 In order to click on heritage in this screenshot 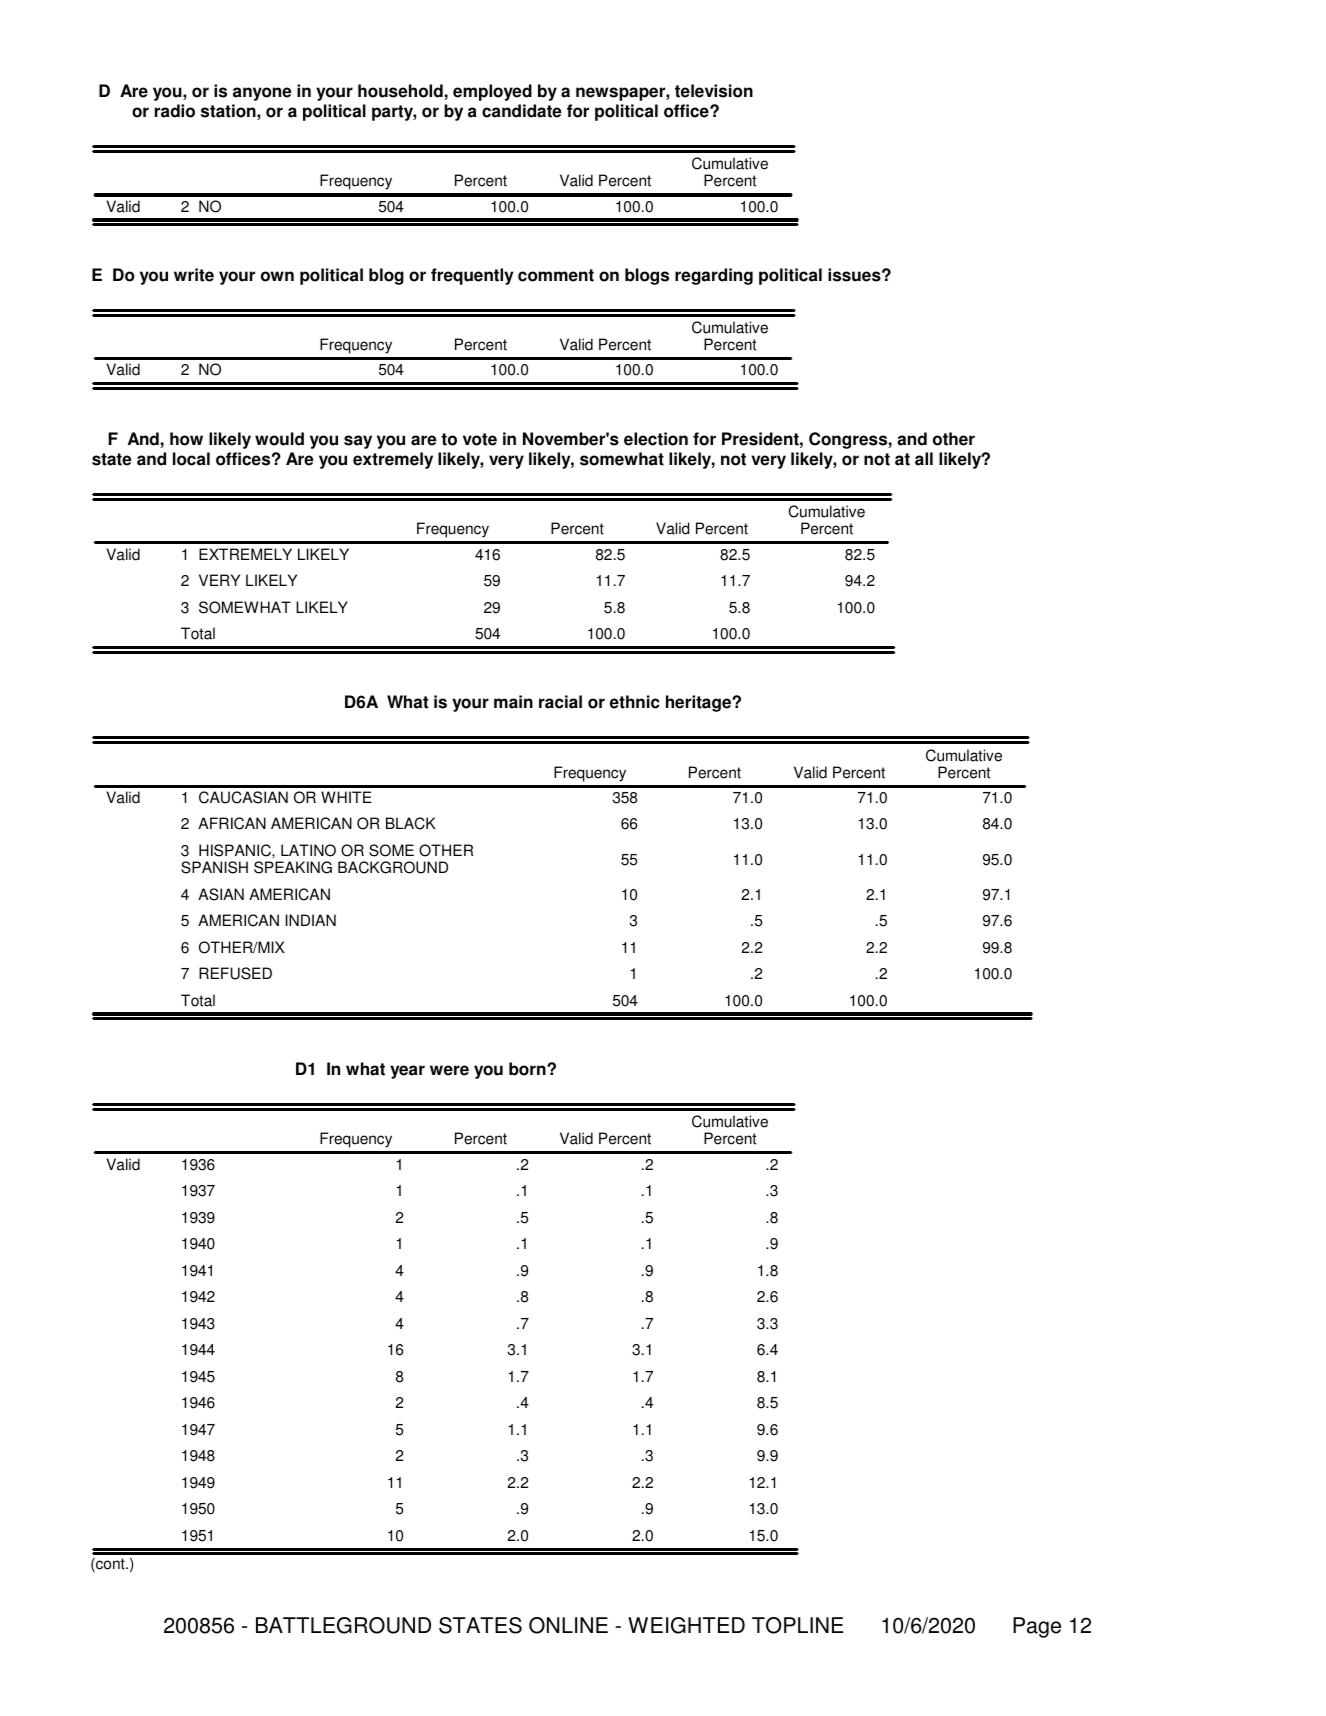, I will do `click(699, 703)`.
